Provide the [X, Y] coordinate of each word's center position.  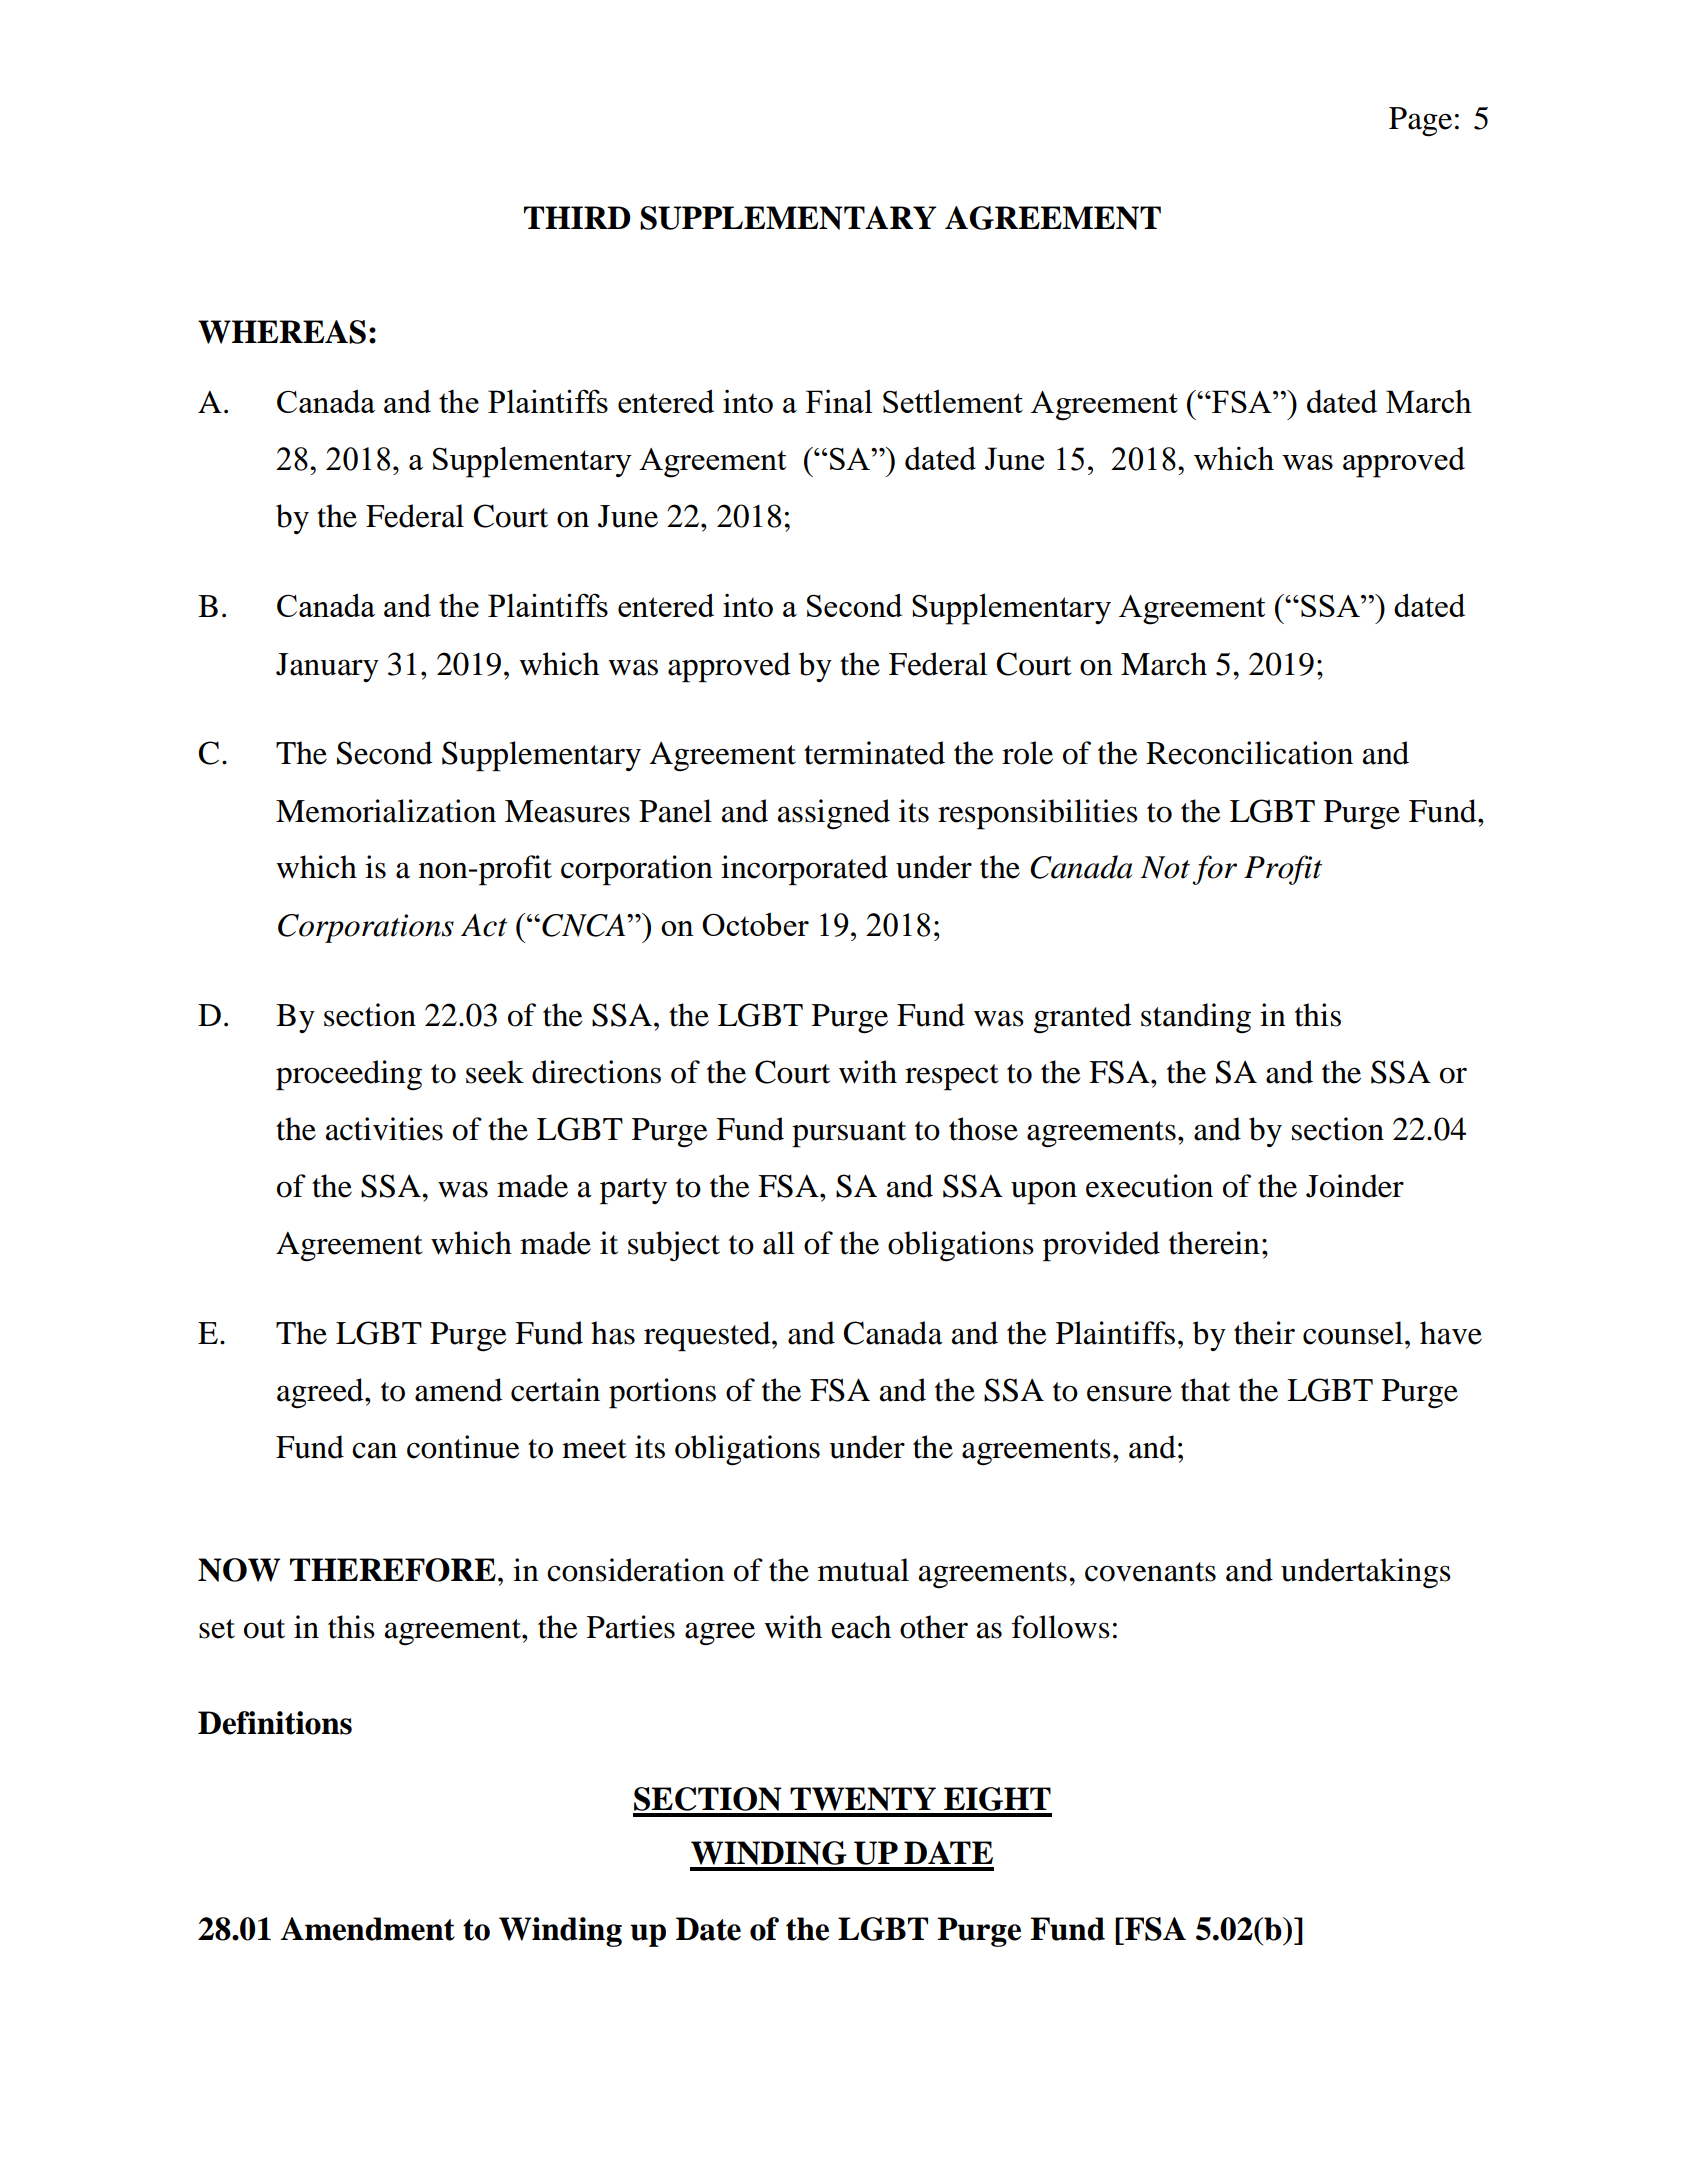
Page [1420, 122]
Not [1165, 867]
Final [839, 401]
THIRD [577, 217]
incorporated [804, 870]
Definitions [275, 1723]
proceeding [349, 1075]
